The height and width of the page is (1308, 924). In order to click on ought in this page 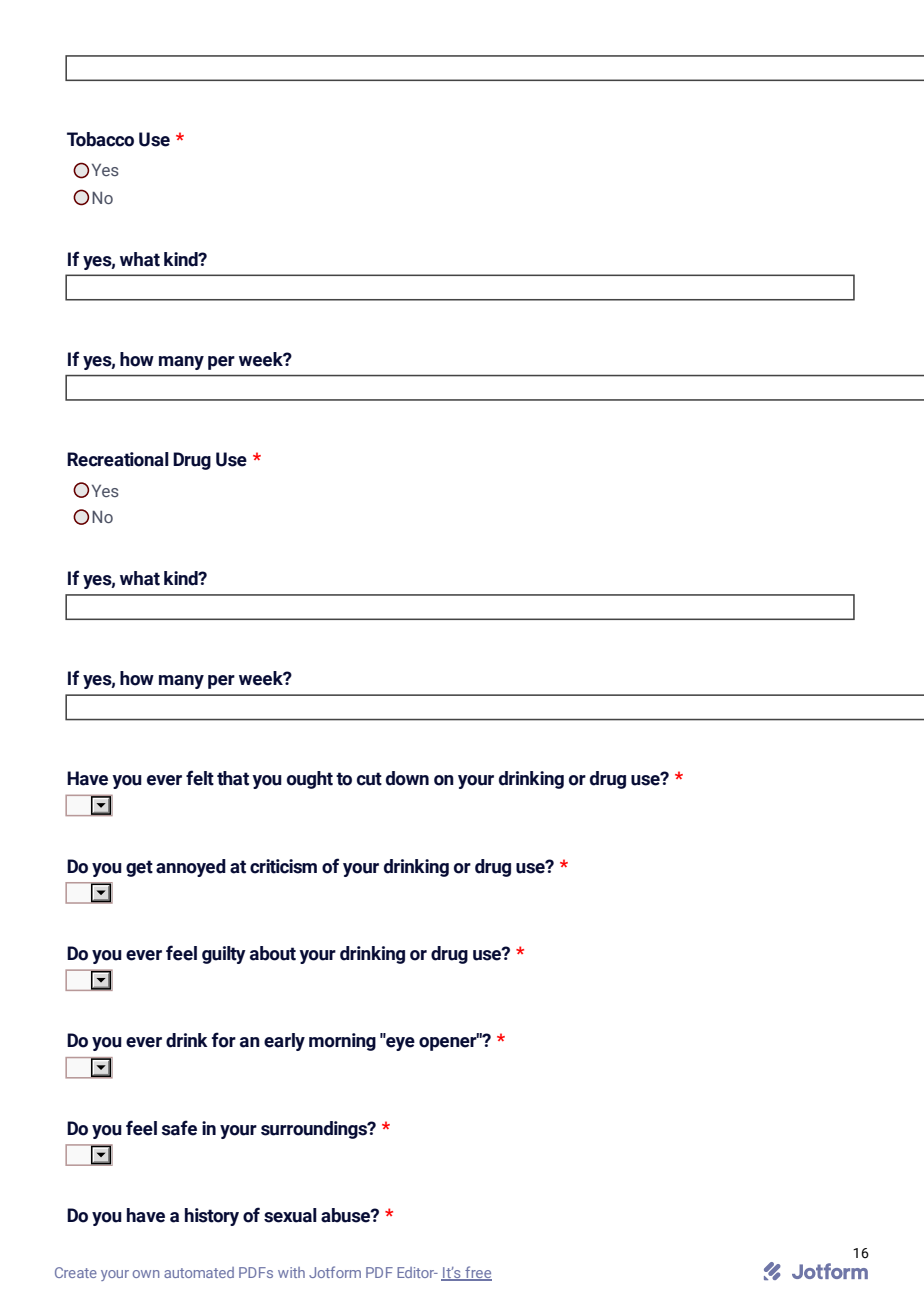, I will do `click(310, 780)`.
